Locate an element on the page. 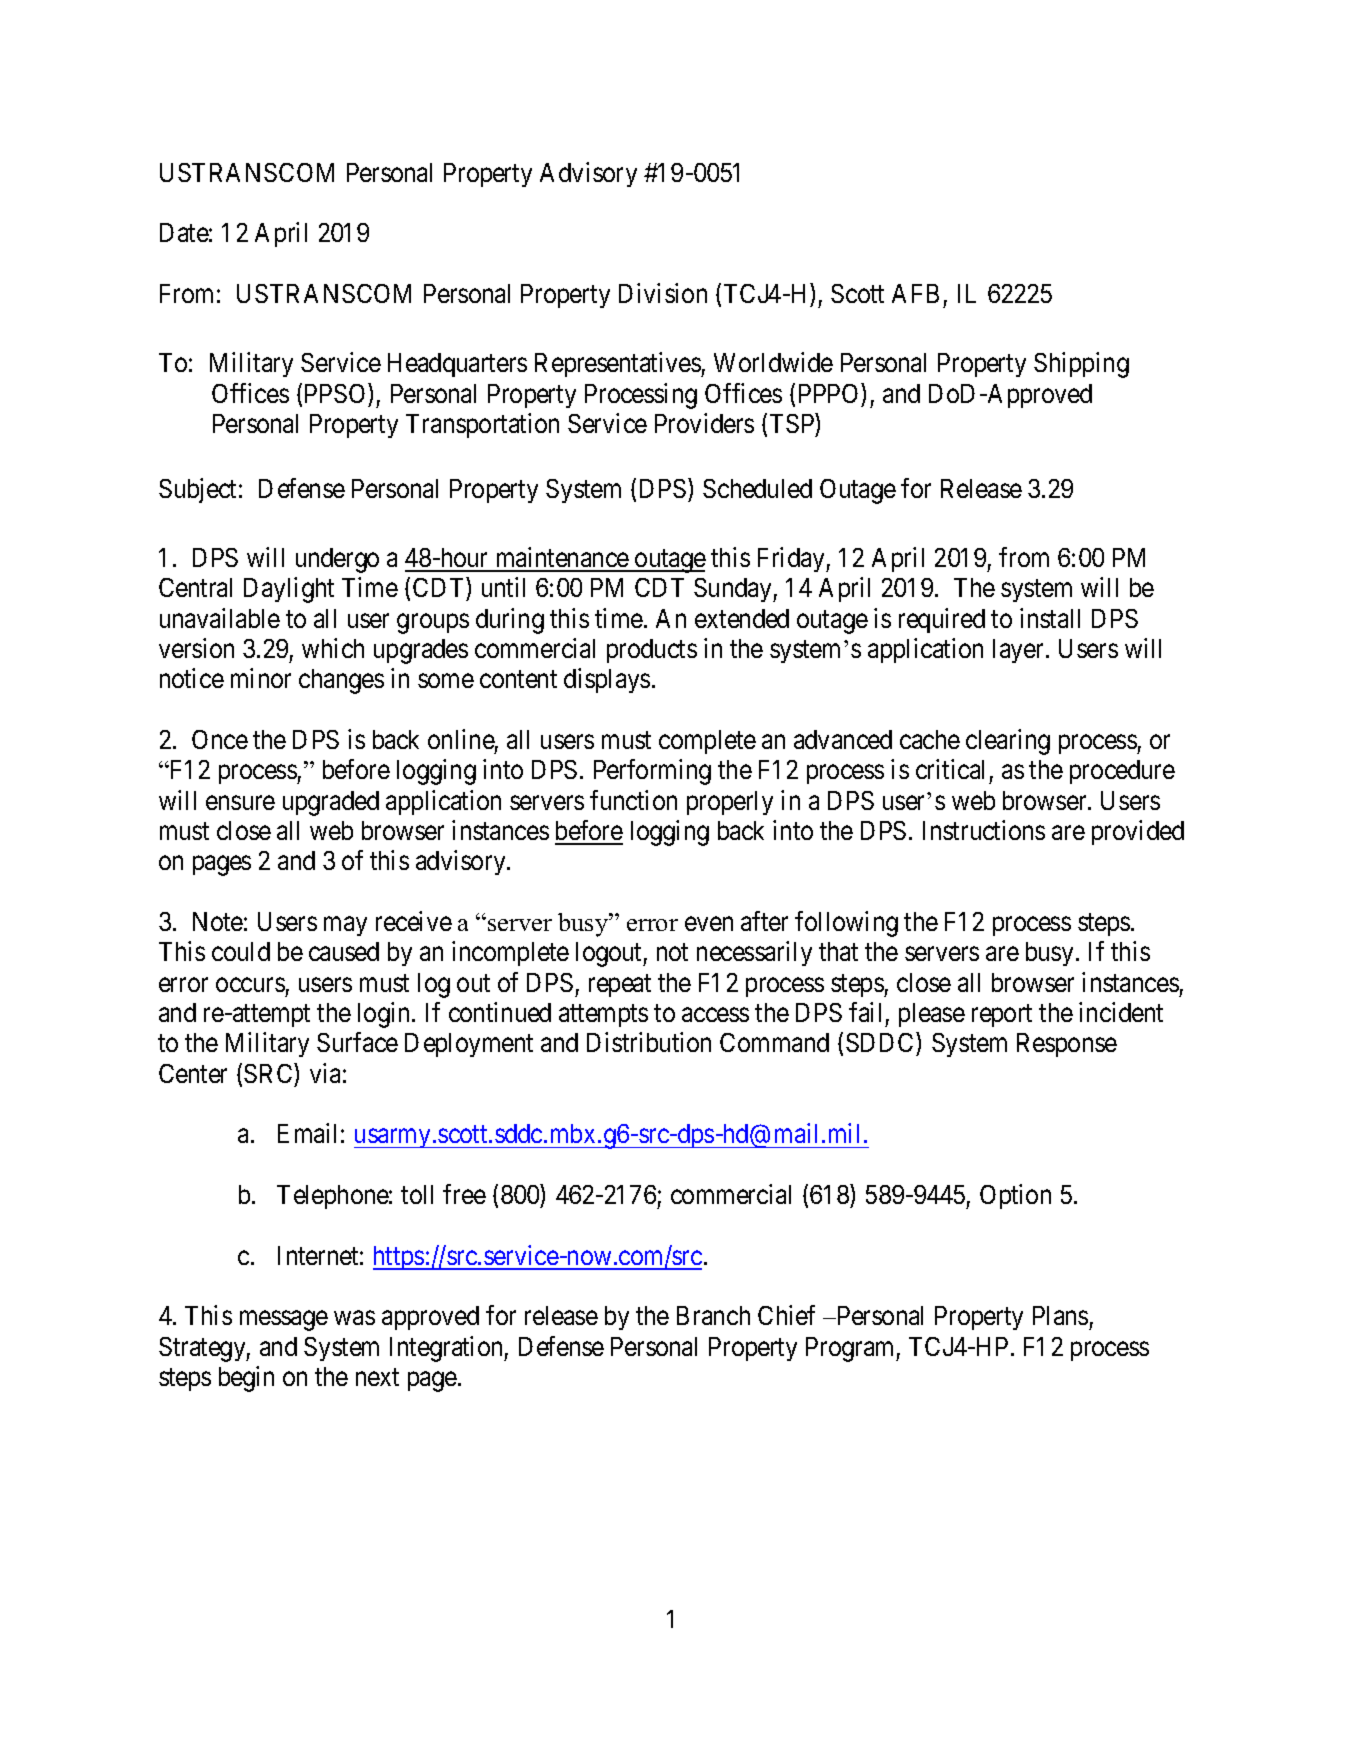 This page has width=1345, height=1741. Instructions is located at coordinates (984, 830).
